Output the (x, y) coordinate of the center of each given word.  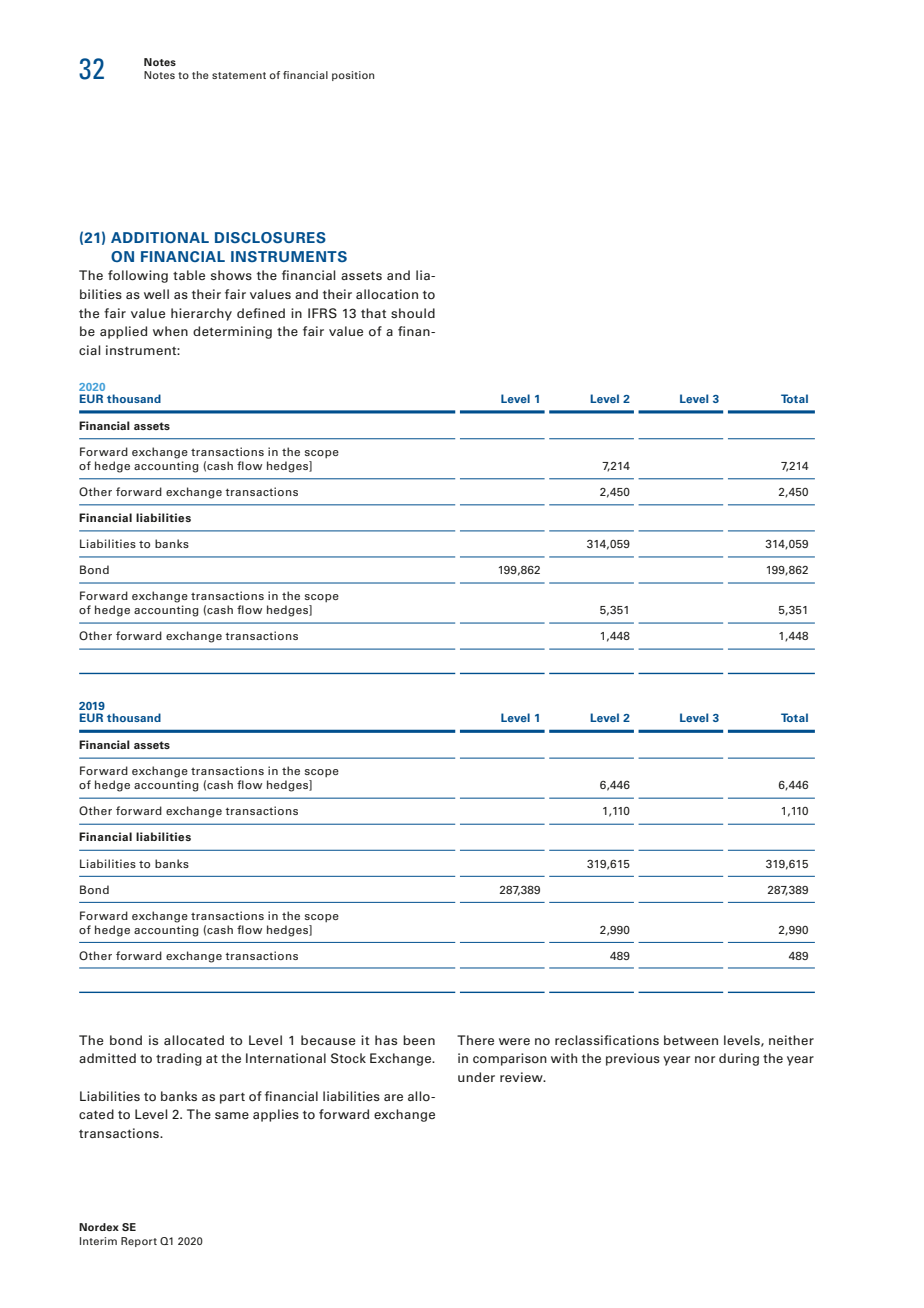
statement (239, 75)
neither (791, 1040)
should (413, 313)
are (393, 1097)
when (170, 331)
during (739, 1059)
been (419, 1040)
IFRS (322, 313)
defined (261, 313)
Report (139, 1242)
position (353, 76)
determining (232, 332)
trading (179, 1059)
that (373, 313)
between (691, 1040)
